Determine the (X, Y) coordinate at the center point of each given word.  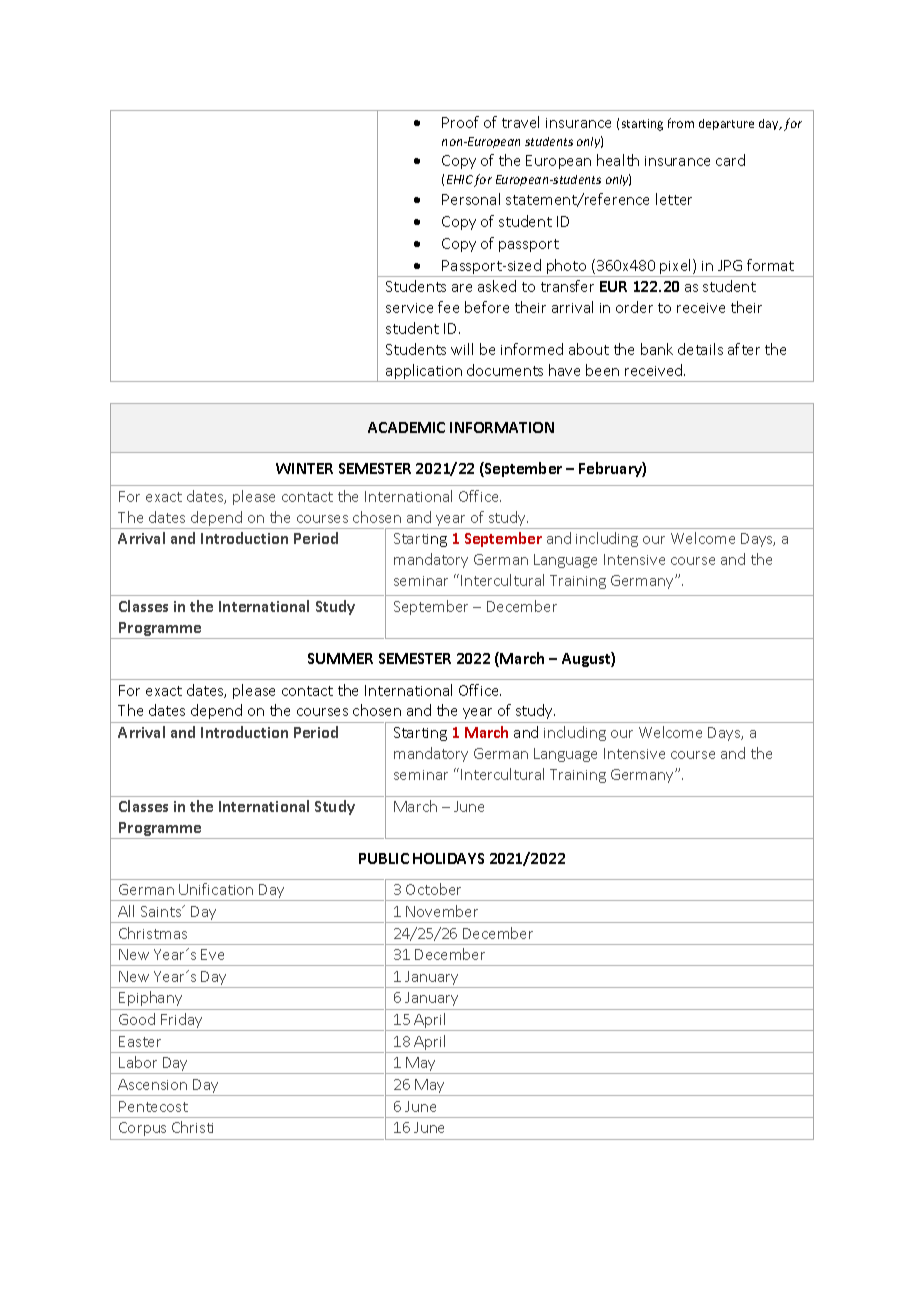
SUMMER (340, 658)
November (442, 911)
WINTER (304, 468)
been (602, 370)
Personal (471, 199)
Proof (460, 122)
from (681, 123)
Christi (192, 1127)
